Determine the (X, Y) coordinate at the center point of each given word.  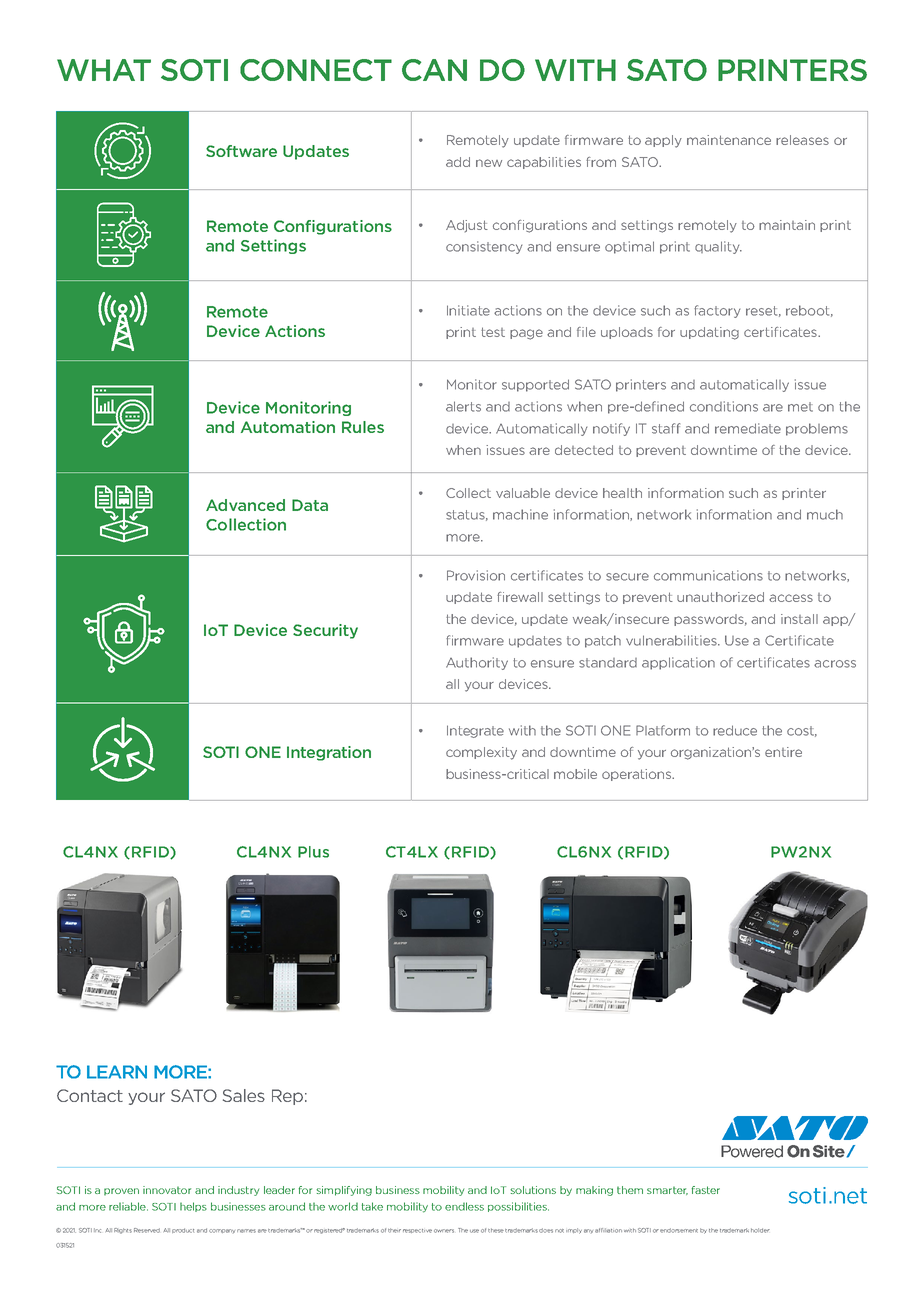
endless (464, 1206)
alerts (463, 406)
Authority (477, 663)
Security (325, 631)
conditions (724, 406)
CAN (434, 70)
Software (241, 151)
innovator (167, 1190)
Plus (313, 852)
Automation (288, 427)
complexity (481, 753)
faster (706, 1190)
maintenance (729, 140)
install (799, 619)
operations (637, 775)
